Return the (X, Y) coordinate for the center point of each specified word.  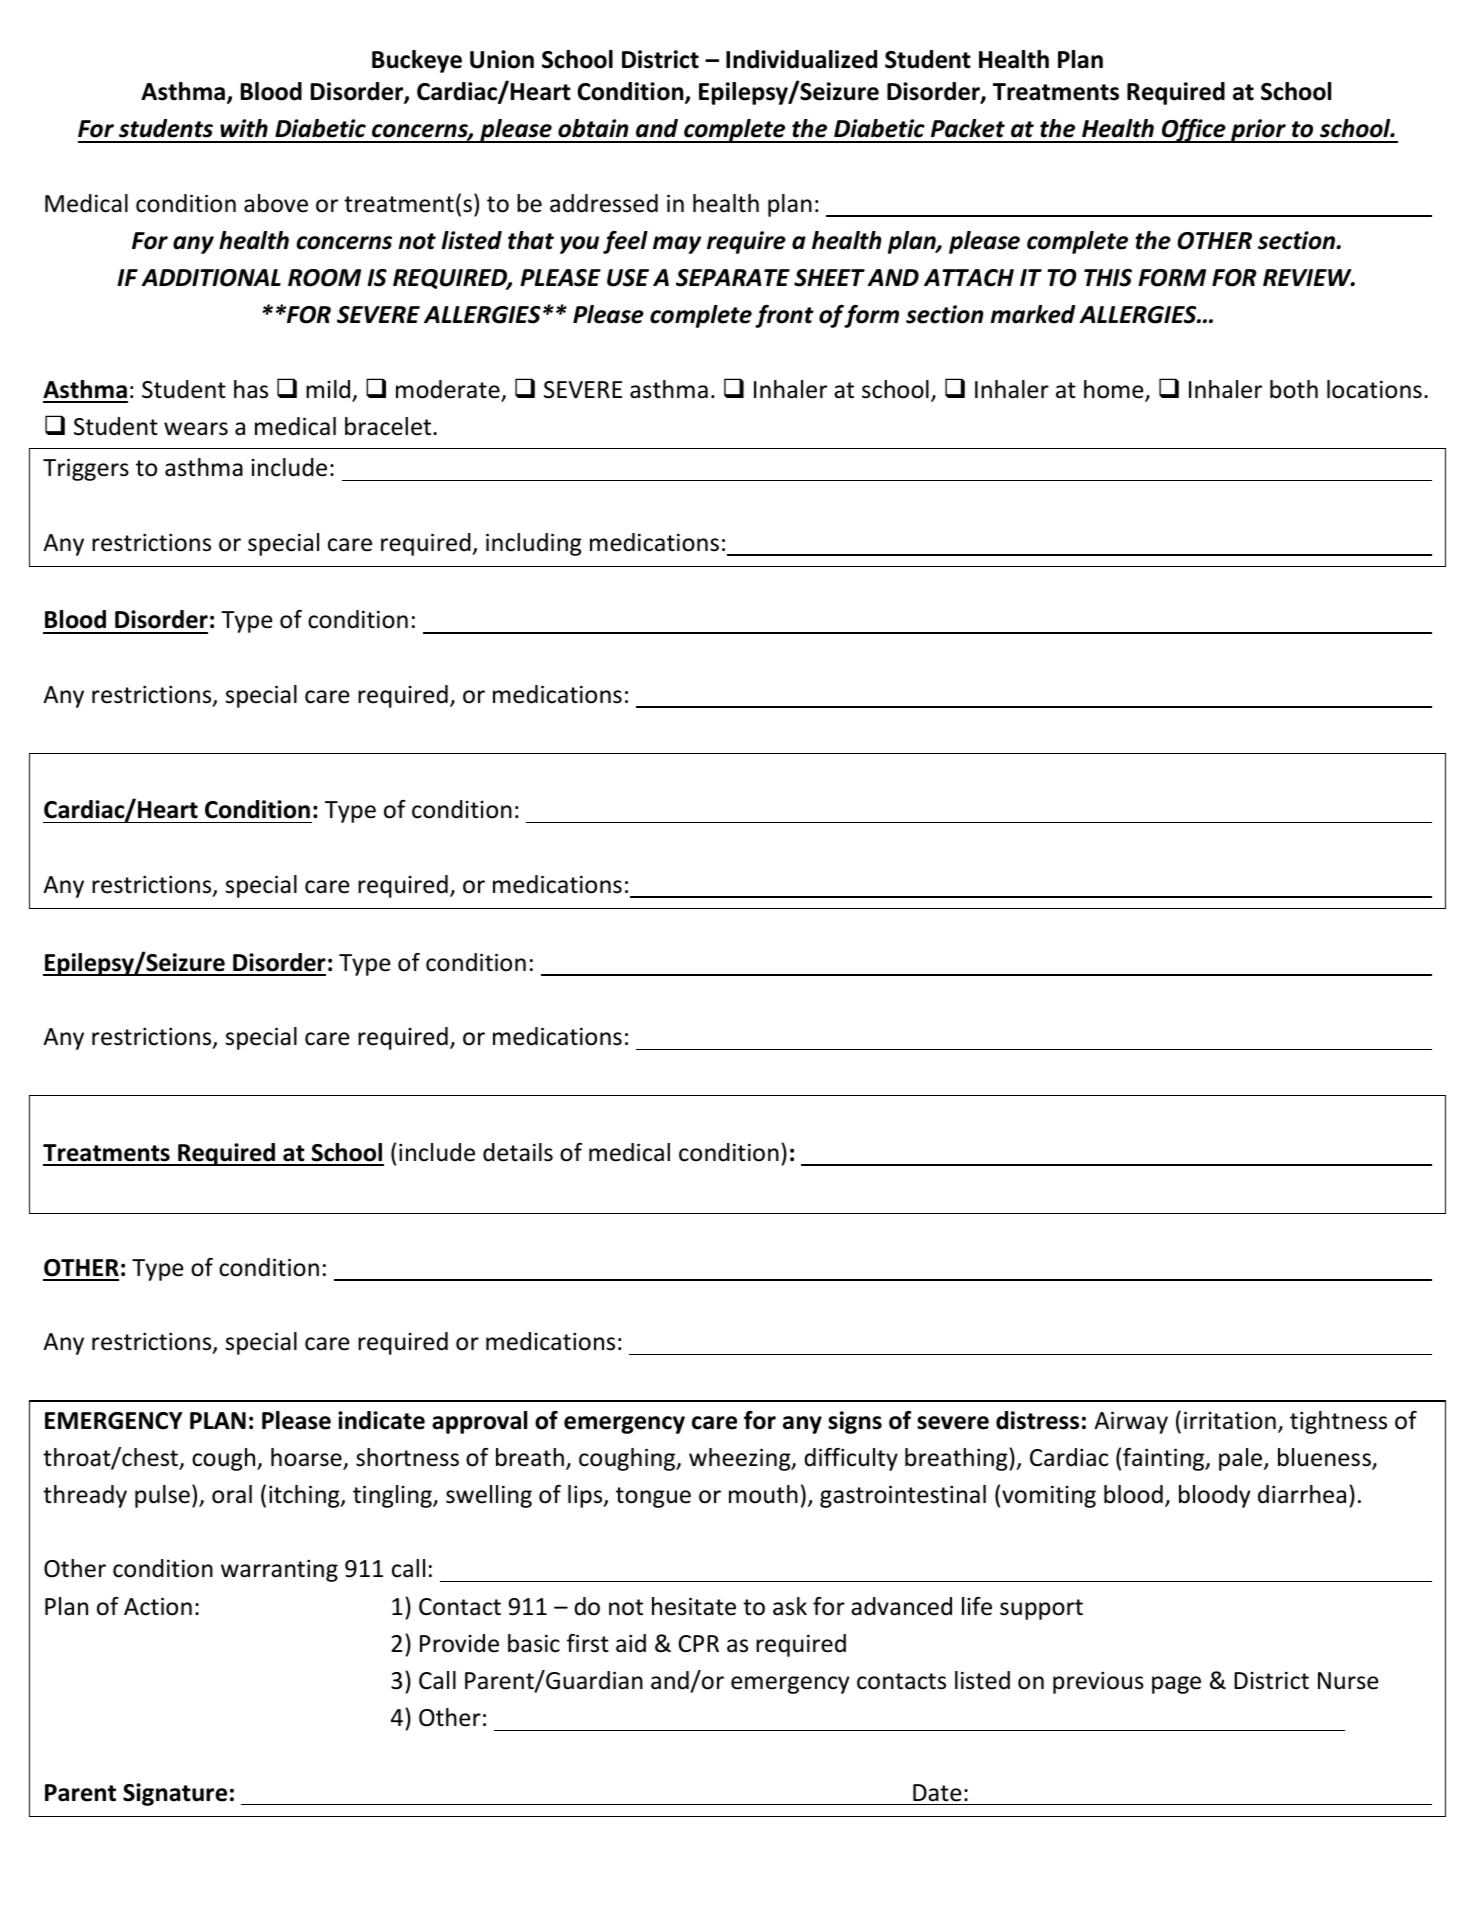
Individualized (801, 59)
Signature (175, 1794)
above (276, 203)
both (1294, 389)
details (518, 1152)
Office (1194, 131)
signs (855, 1422)
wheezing (741, 1459)
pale (1242, 1459)
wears (196, 429)
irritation (1230, 1420)
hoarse (307, 1458)
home (1115, 390)
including (534, 544)
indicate (381, 1420)
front (784, 316)
